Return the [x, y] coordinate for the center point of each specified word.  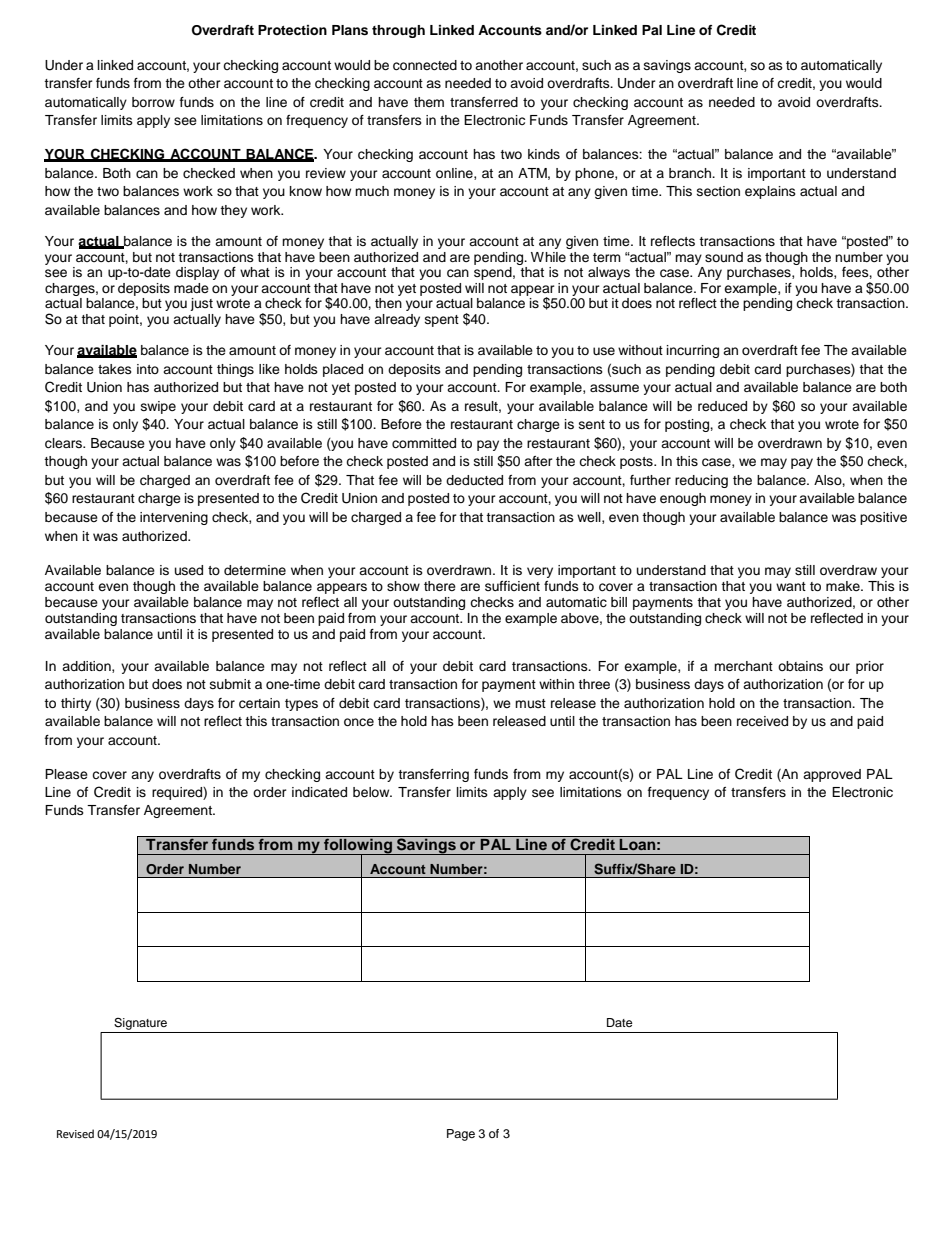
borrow [153, 102]
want [791, 586]
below [372, 792]
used [189, 570]
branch [691, 173]
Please [66, 774]
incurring [693, 351]
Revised [75, 1134]
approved [832, 775]
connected [425, 65]
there [440, 586]
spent [442, 321]
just [201, 304]
